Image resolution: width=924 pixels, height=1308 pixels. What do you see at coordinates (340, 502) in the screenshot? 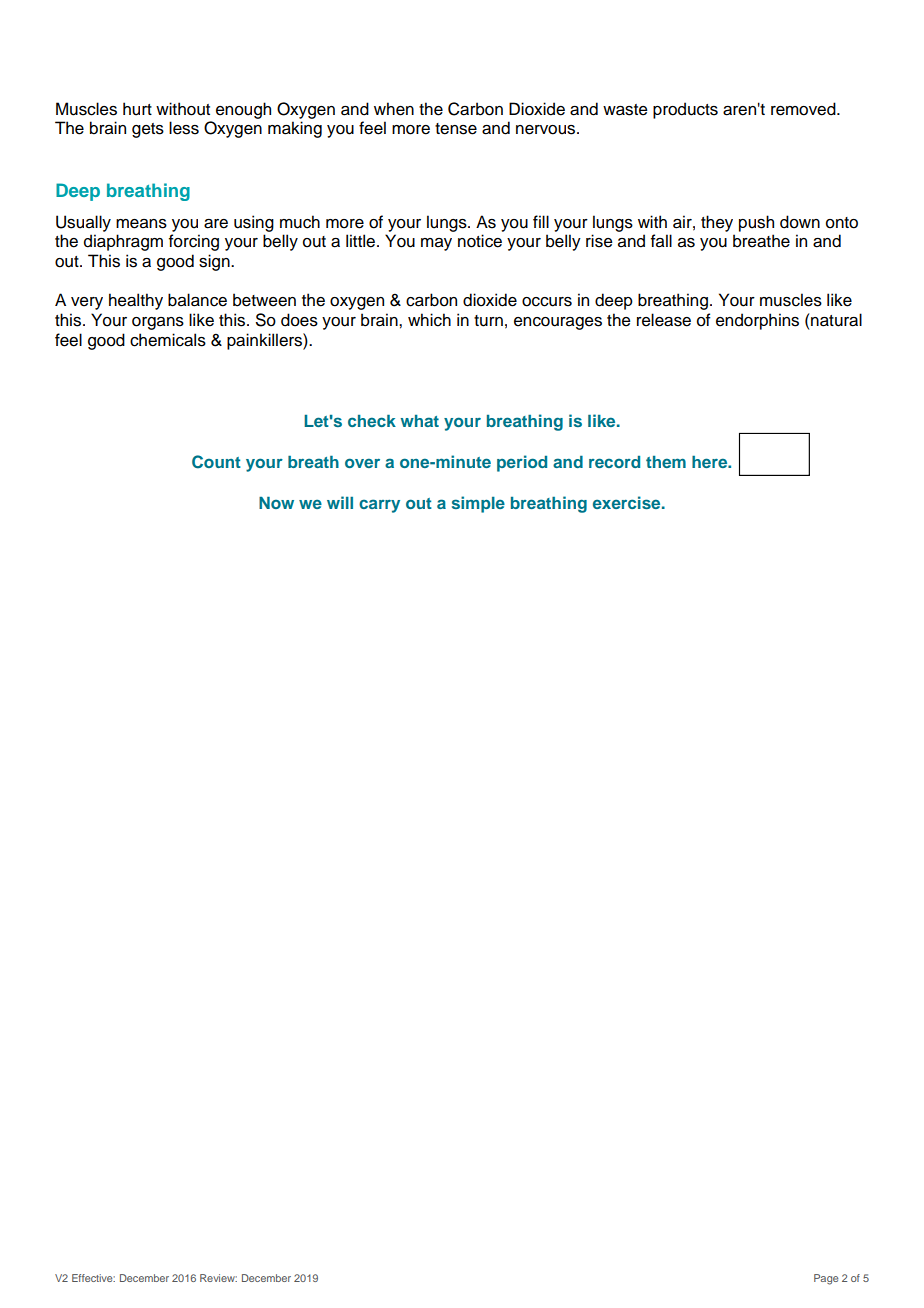
I see `will` at bounding box center [340, 502].
